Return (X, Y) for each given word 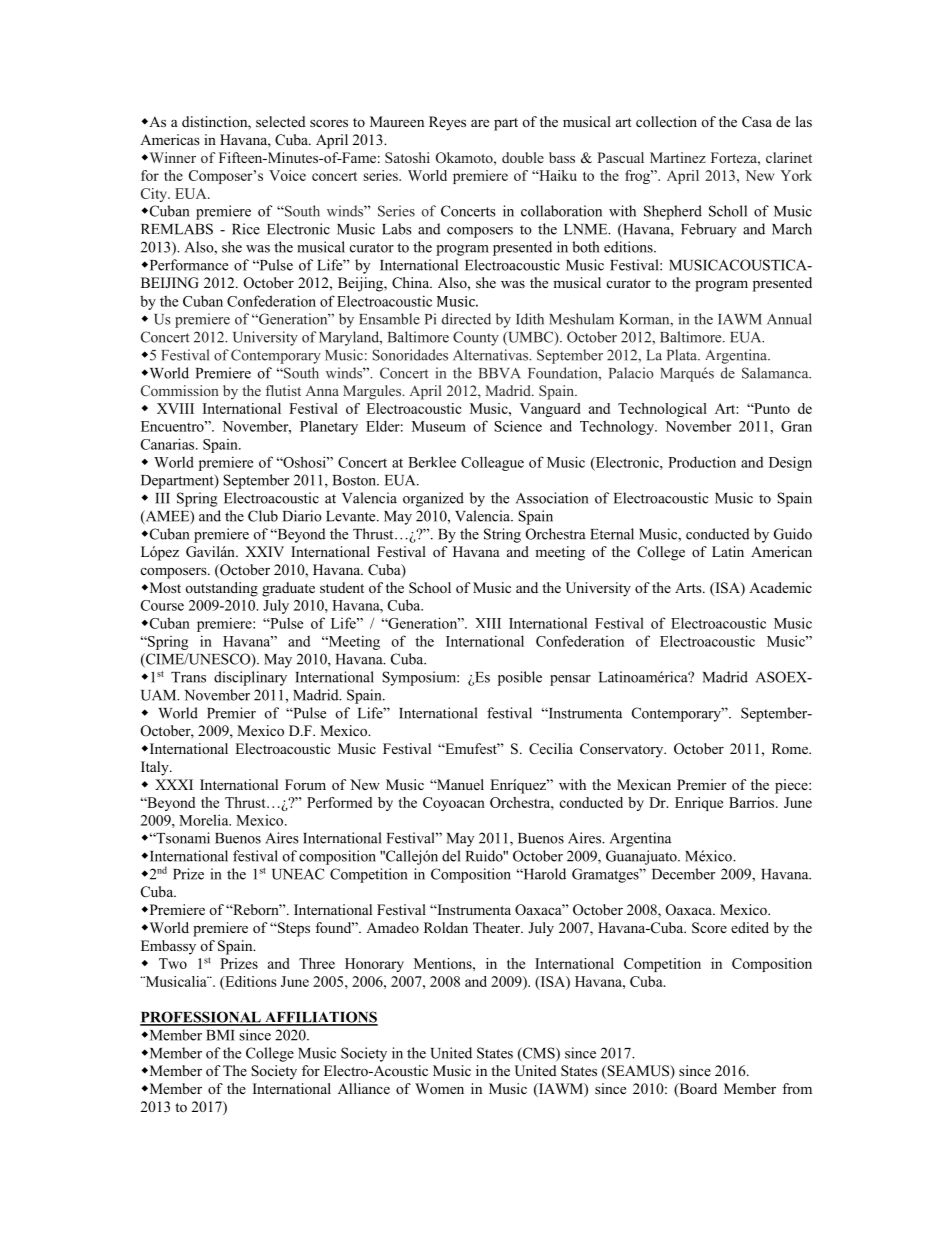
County (476, 338)
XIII (488, 623)
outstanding (222, 589)
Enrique (699, 804)
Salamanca (776, 373)
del (451, 856)
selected (281, 121)
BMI (220, 1035)
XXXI (174, 784)
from (797, 1088)
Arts (689, 587)
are (480, 123)
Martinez (678, 157)
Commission (180, 390)
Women (439, 1088)
